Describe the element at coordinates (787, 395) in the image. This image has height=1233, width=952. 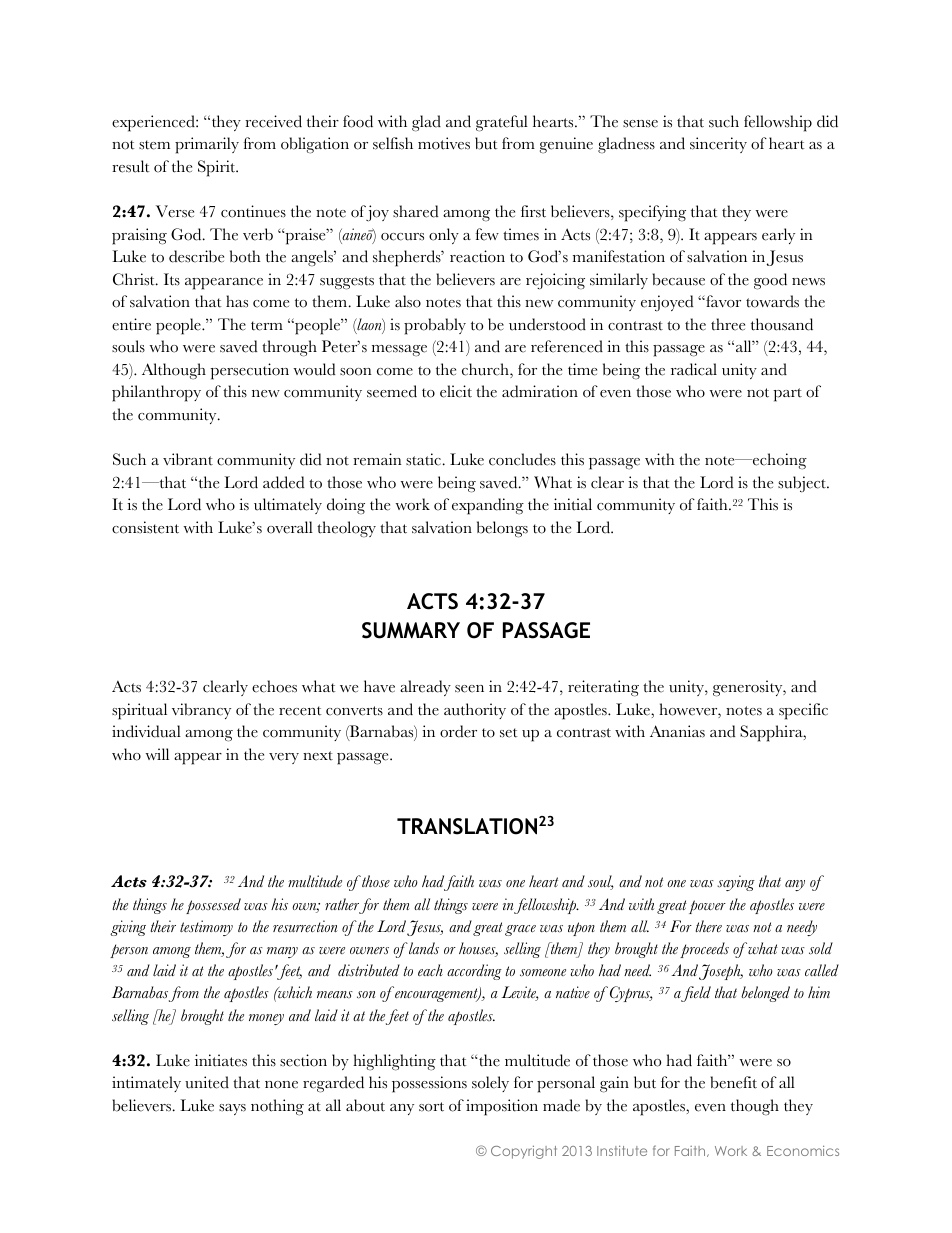
I see `part` at that location.
